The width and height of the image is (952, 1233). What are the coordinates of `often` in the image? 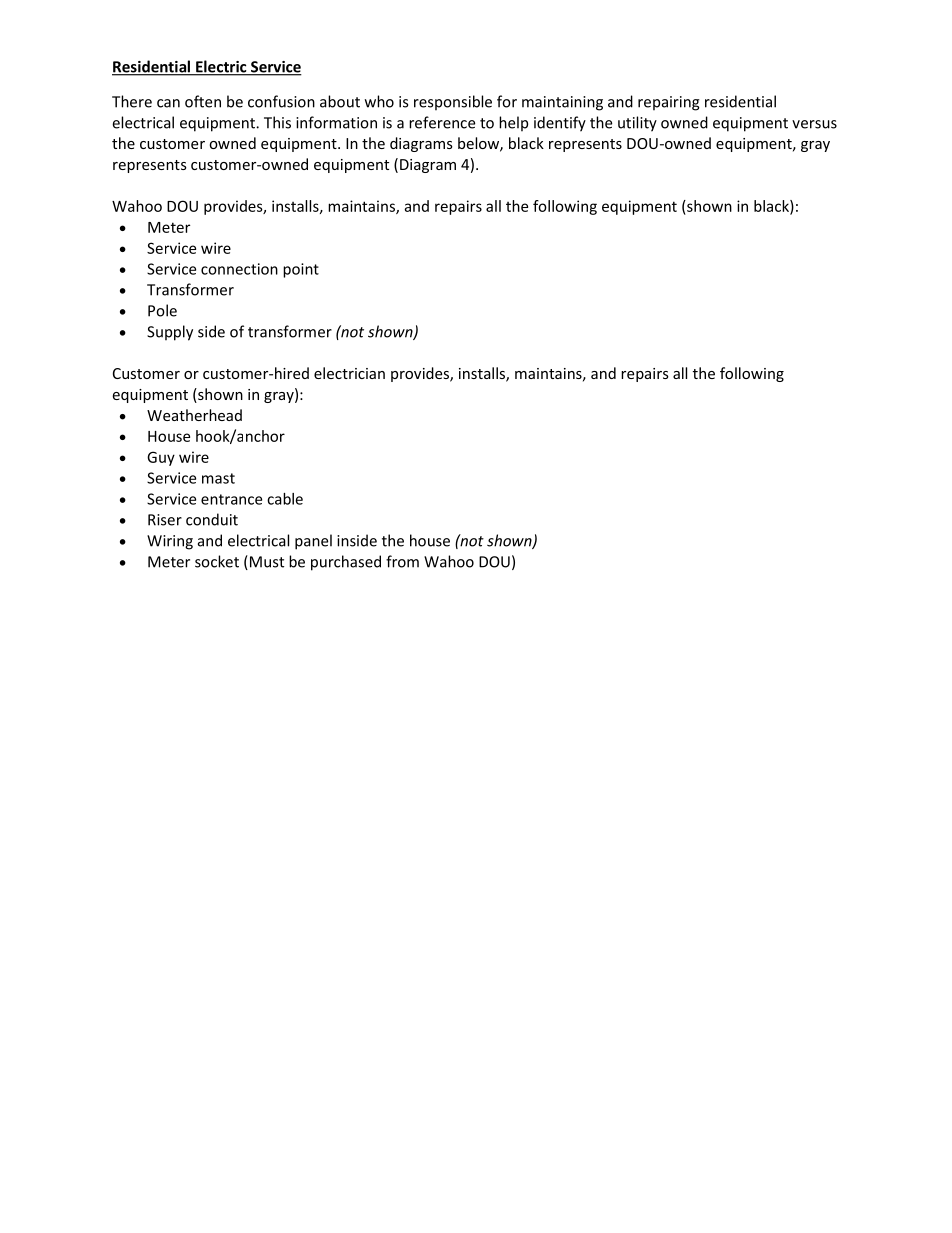 It's located at (203, 101).
